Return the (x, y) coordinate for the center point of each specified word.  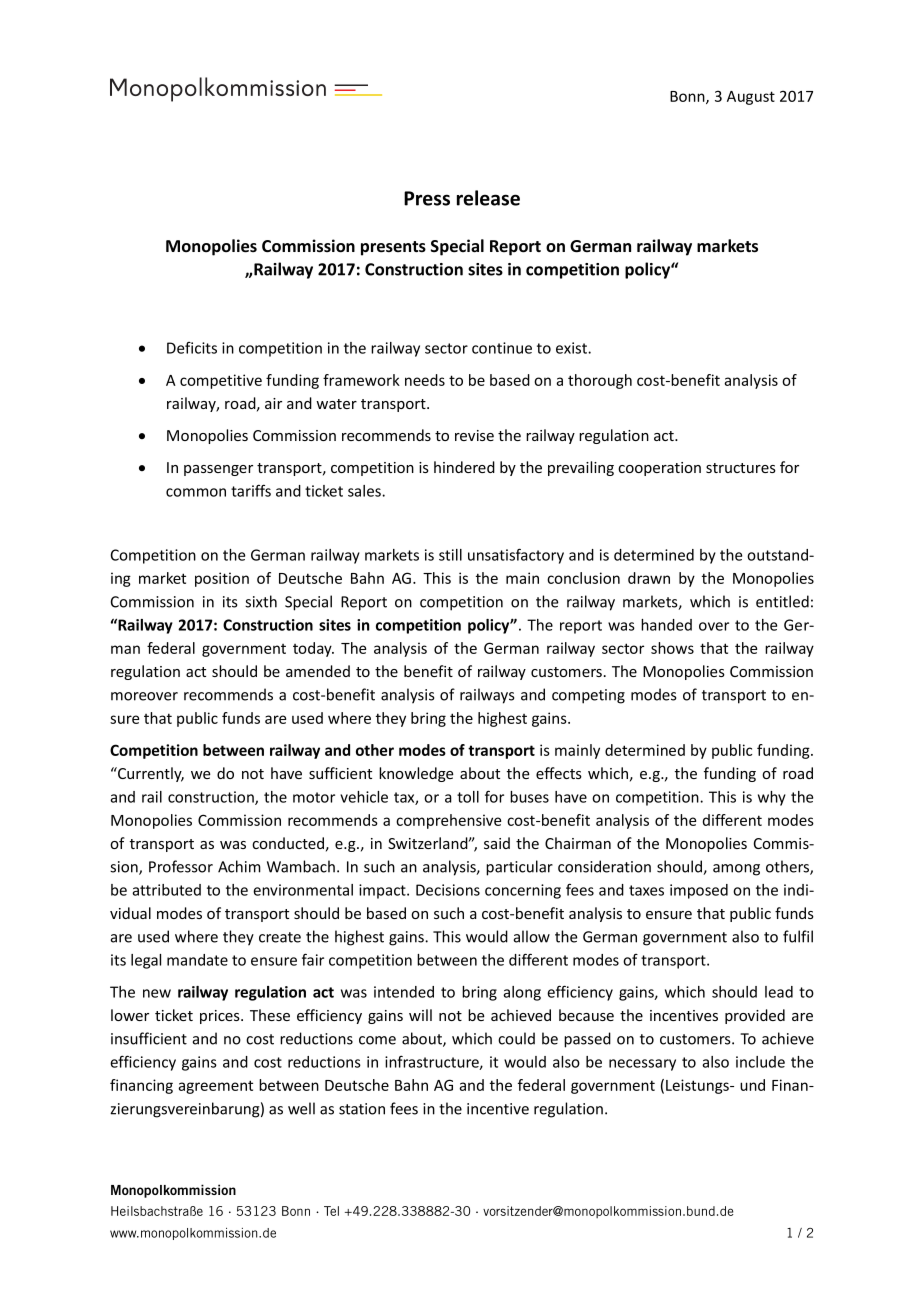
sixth (261, 601)
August (751, 98)
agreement (215, 1087)
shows (672, 648)
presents (393, 248)
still (450, 555)
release (488, 198)
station (362, 1109)
